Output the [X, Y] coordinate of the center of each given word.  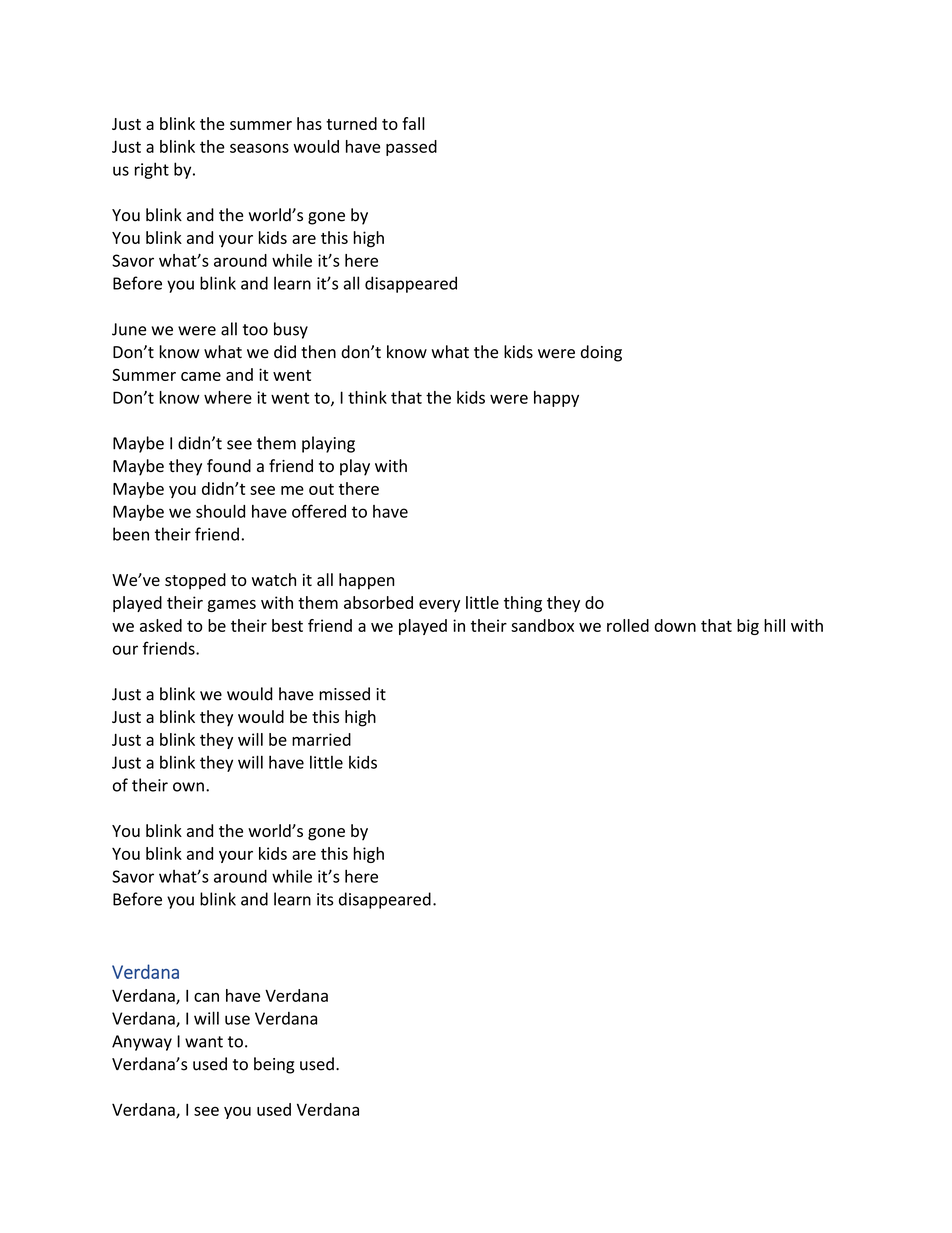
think [367, 397]
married [321, 739]
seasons [259, 148]
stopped [195, 581]
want [204, 1042]
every [439, 606]
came [201, 376]
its [325, 899]
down [675, 625]
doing [601, 353]
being [274, 1065]
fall [413, 123]
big [748, 627]
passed [411, 148]
